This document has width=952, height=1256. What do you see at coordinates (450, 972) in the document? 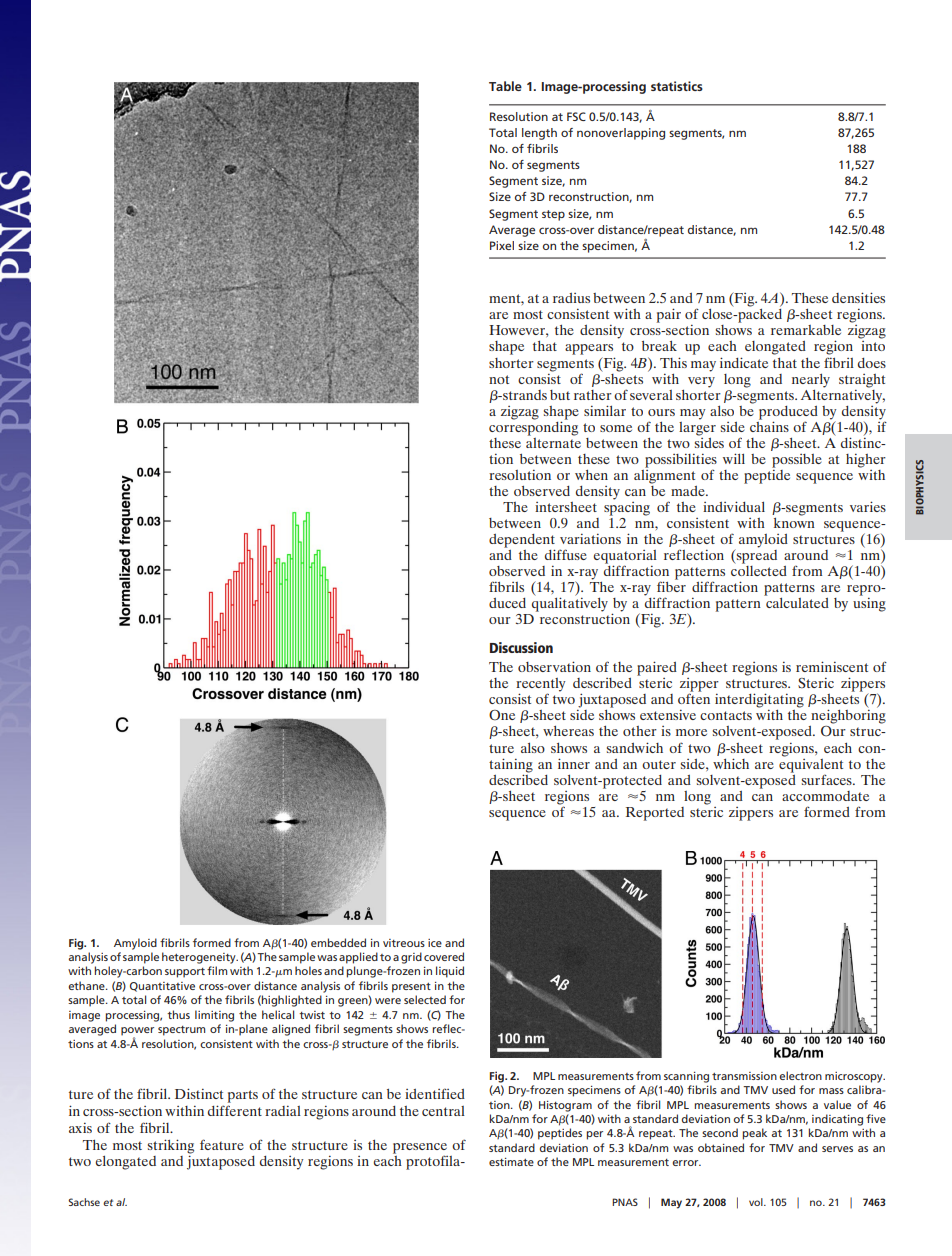
I see `liquid` at bounding box center [450, 972].
